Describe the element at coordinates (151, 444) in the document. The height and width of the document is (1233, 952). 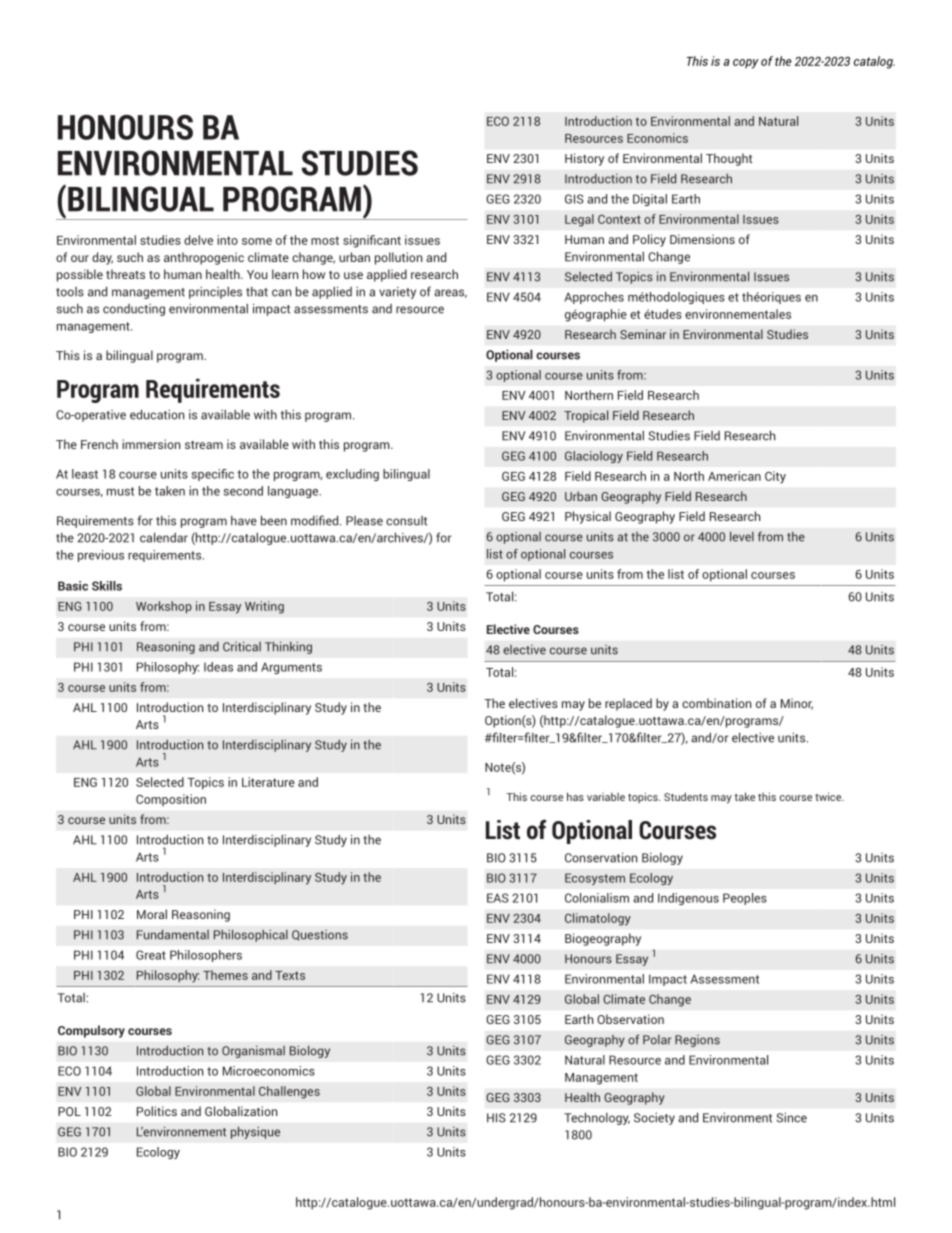
I see `immersion` at that location.
